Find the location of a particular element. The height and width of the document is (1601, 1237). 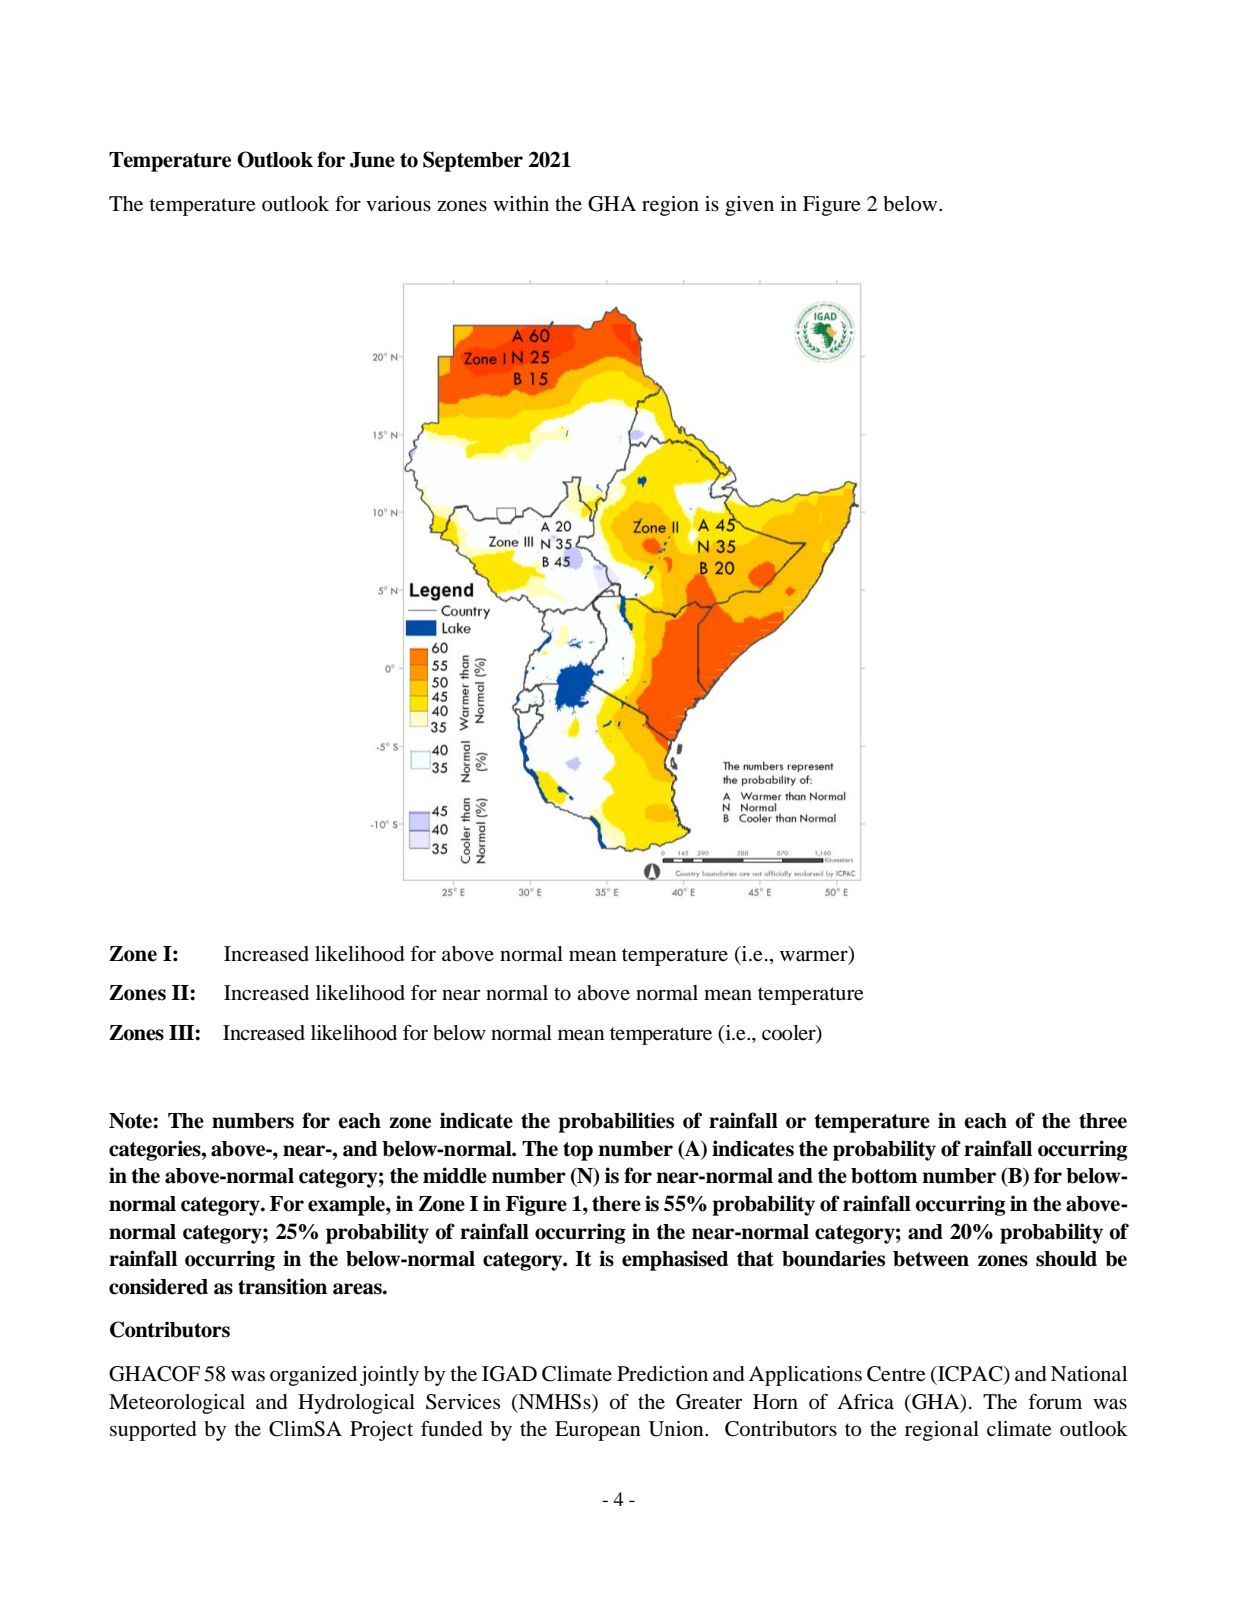

bottom is located at coordinates (884, 1176).
